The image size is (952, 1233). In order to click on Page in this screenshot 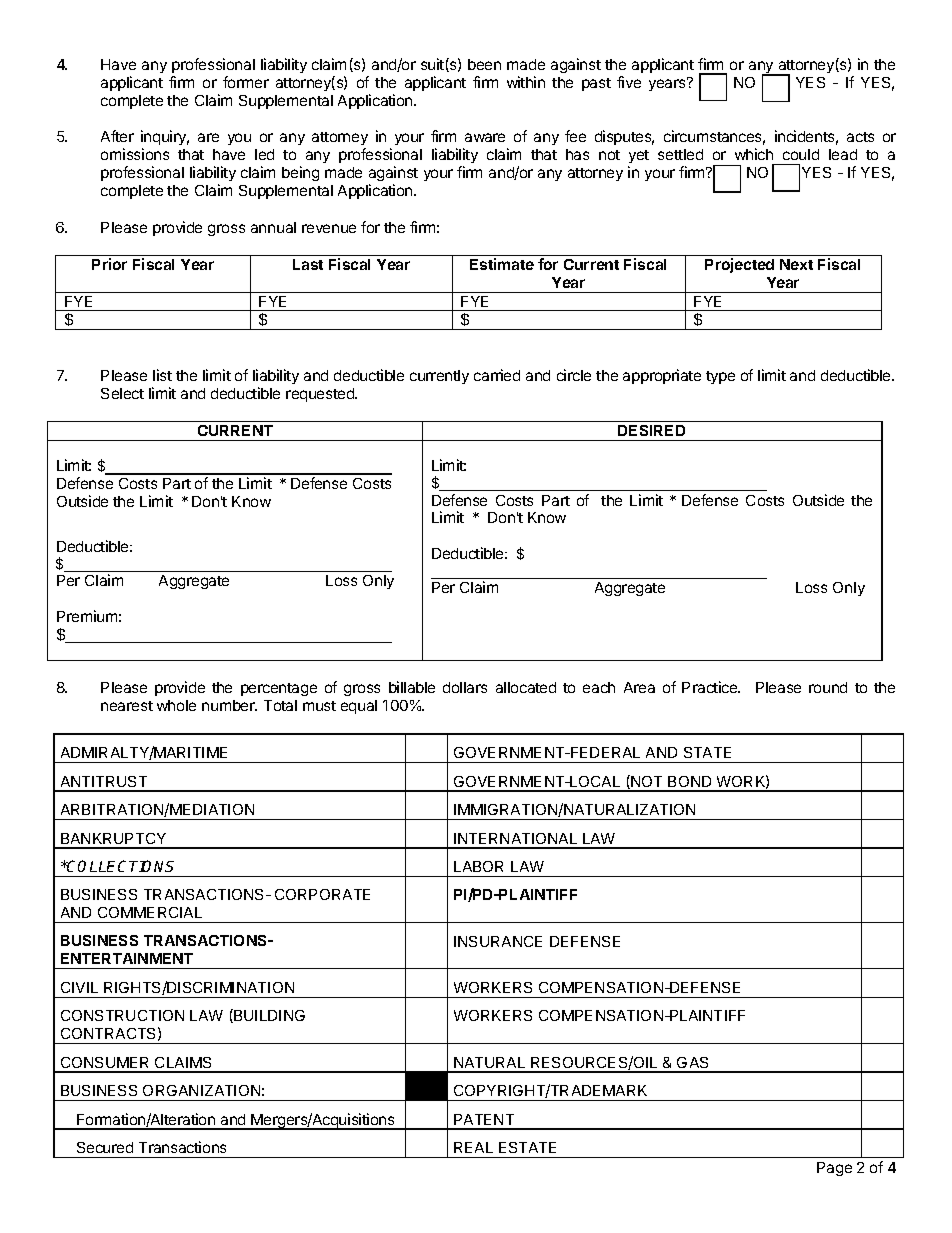, I will do `click(834, 1169)`.
